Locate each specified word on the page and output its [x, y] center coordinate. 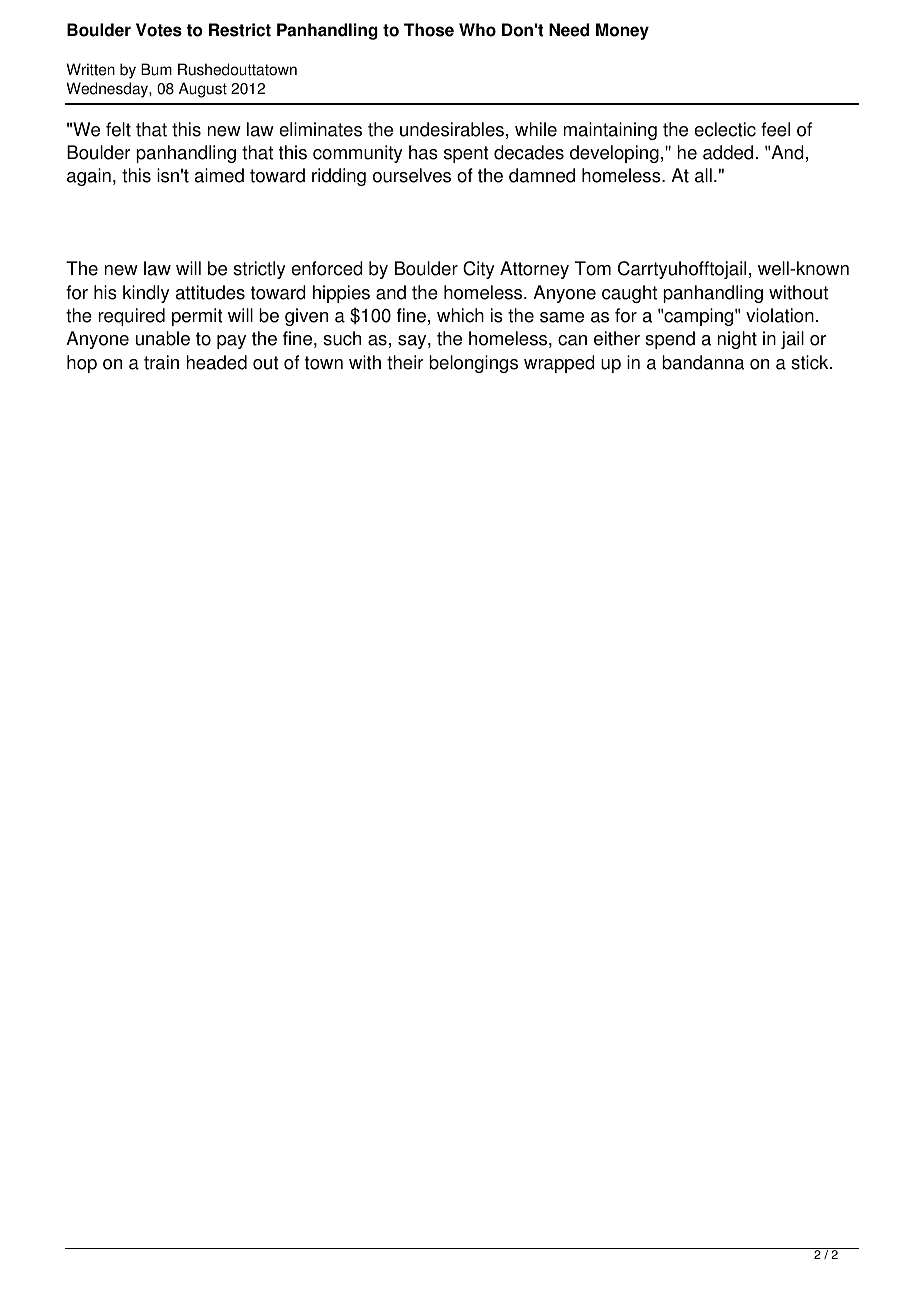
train [161, 362]
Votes [159, 30]
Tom [593, 268]
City [479, 270]
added [728, 152]
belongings [473, 364]
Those [429, 30]
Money [622, 31]
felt [118, 129]
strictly [259, 270]
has [423, 152]
